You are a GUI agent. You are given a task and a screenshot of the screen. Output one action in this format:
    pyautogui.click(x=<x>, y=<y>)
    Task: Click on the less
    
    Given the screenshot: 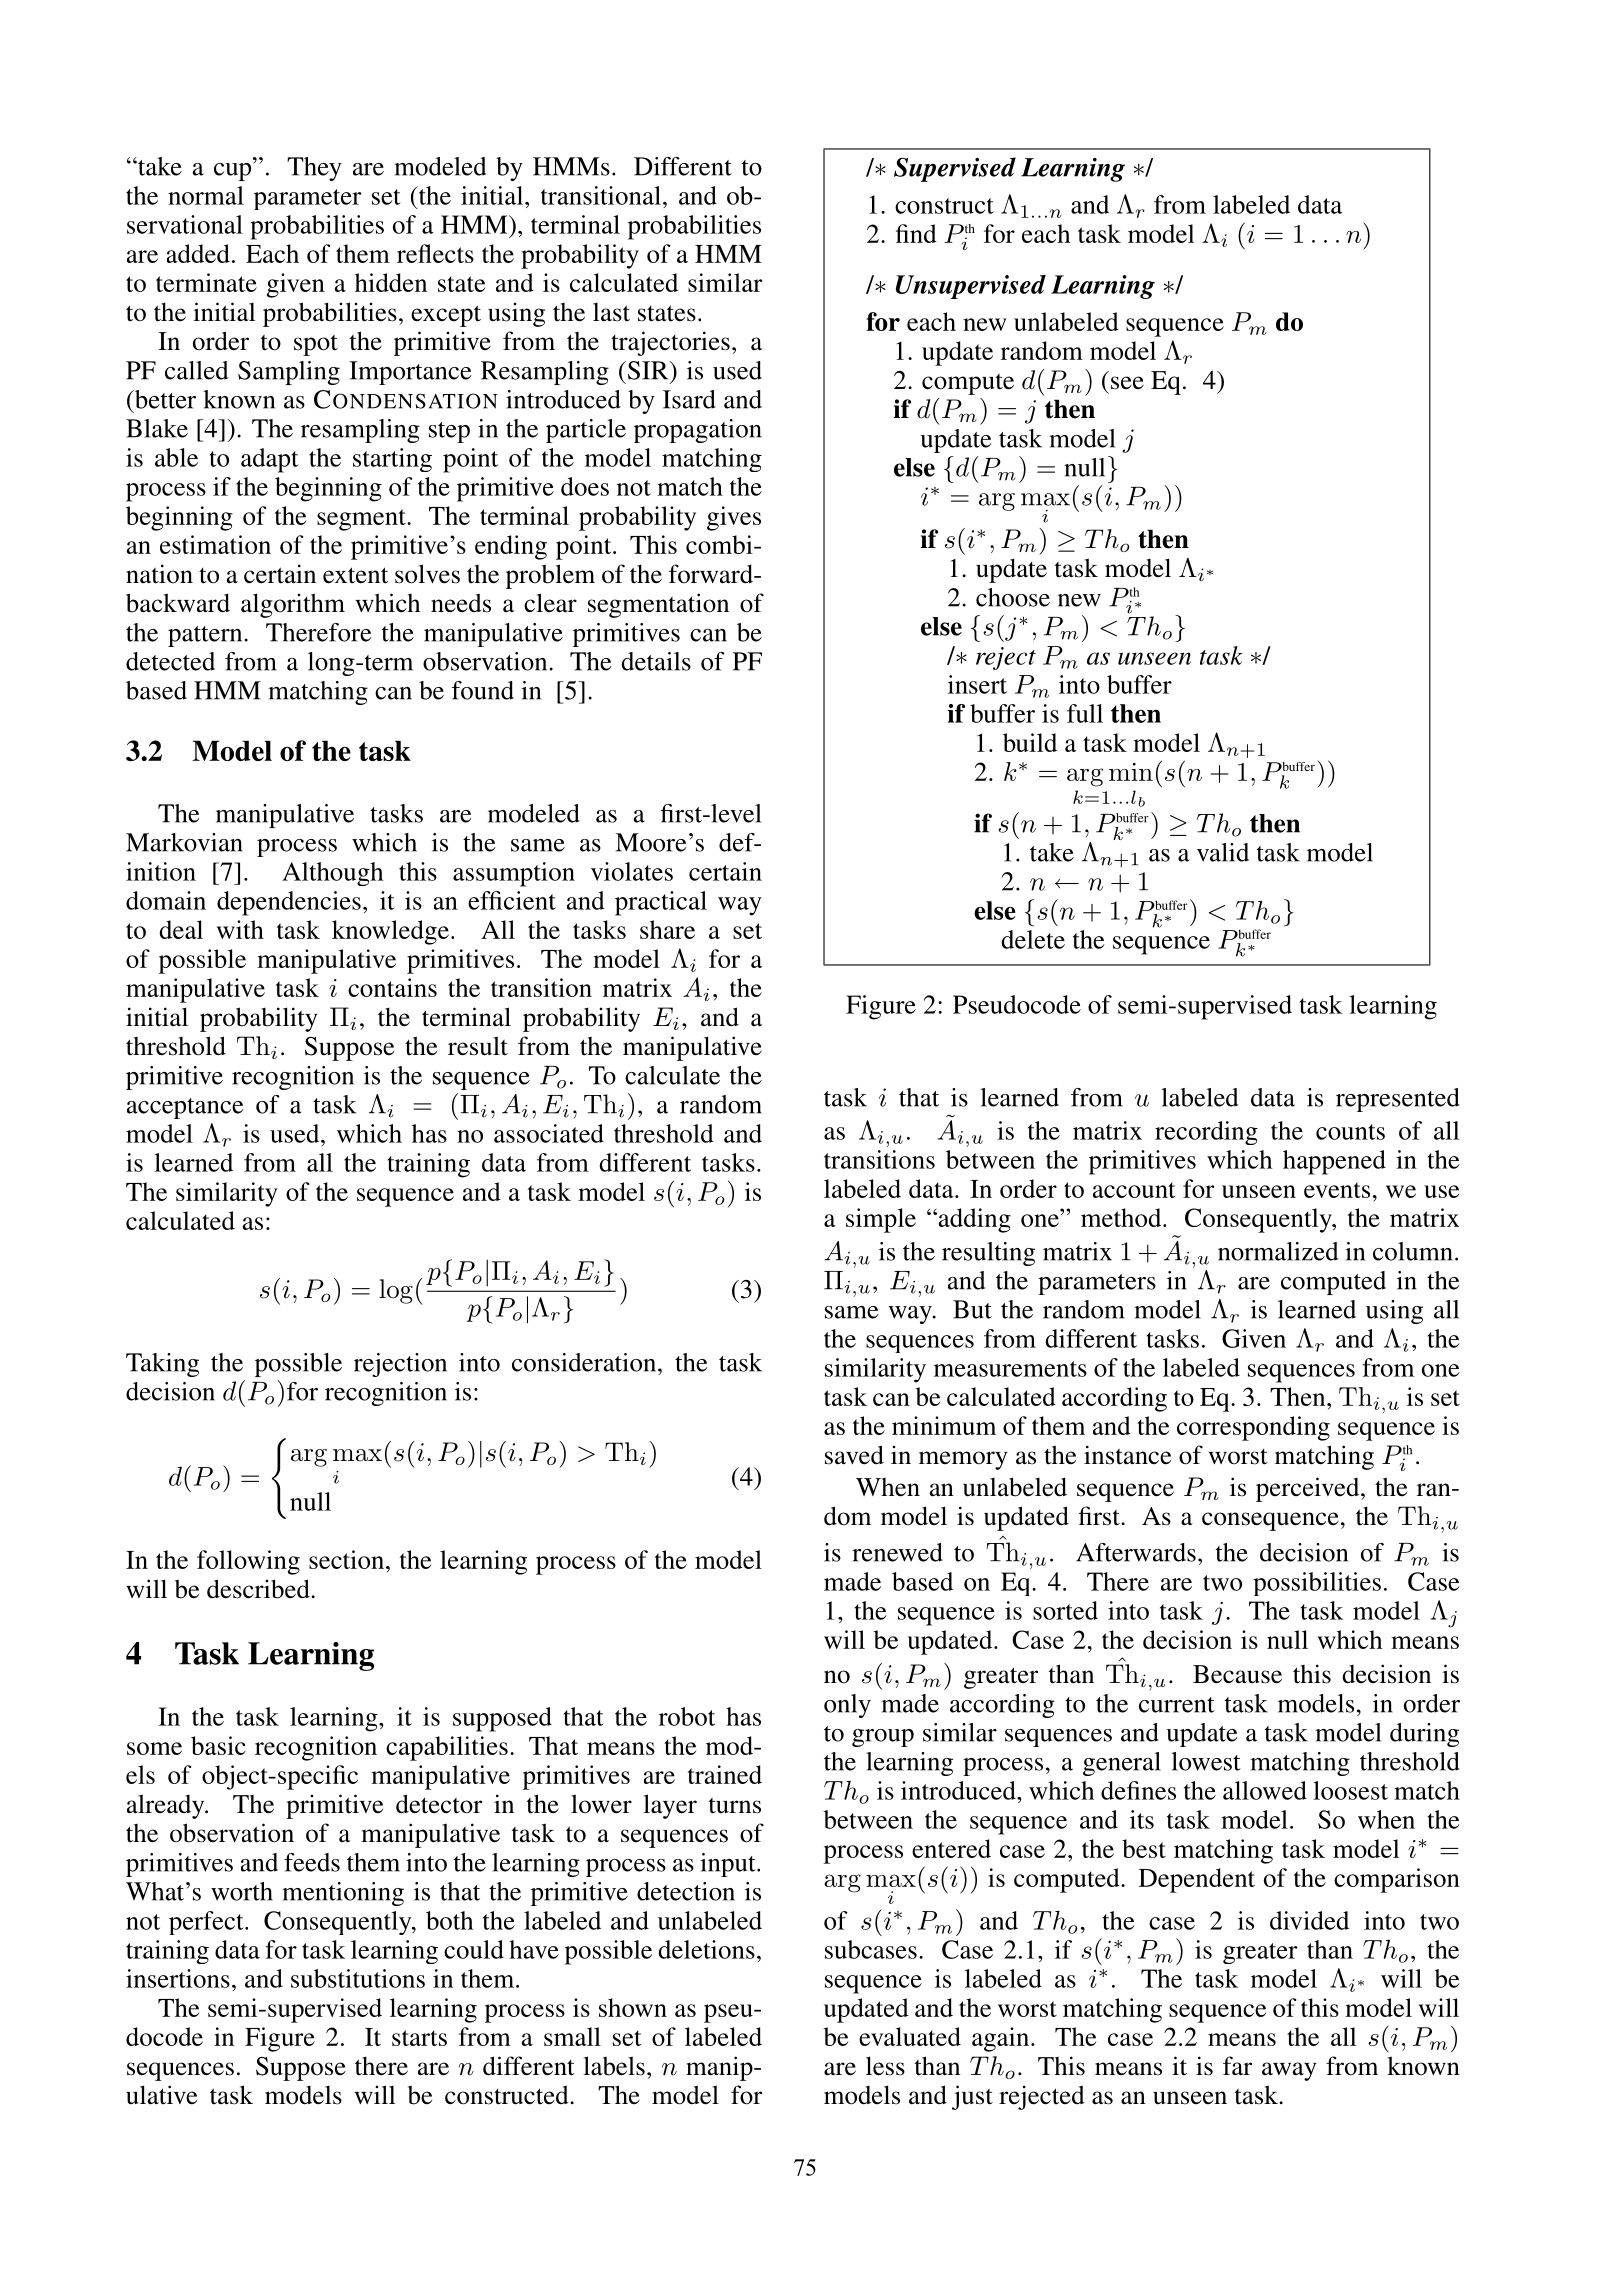 What is the action you would take?
    pyautogui.click(x=885, y=2066)
